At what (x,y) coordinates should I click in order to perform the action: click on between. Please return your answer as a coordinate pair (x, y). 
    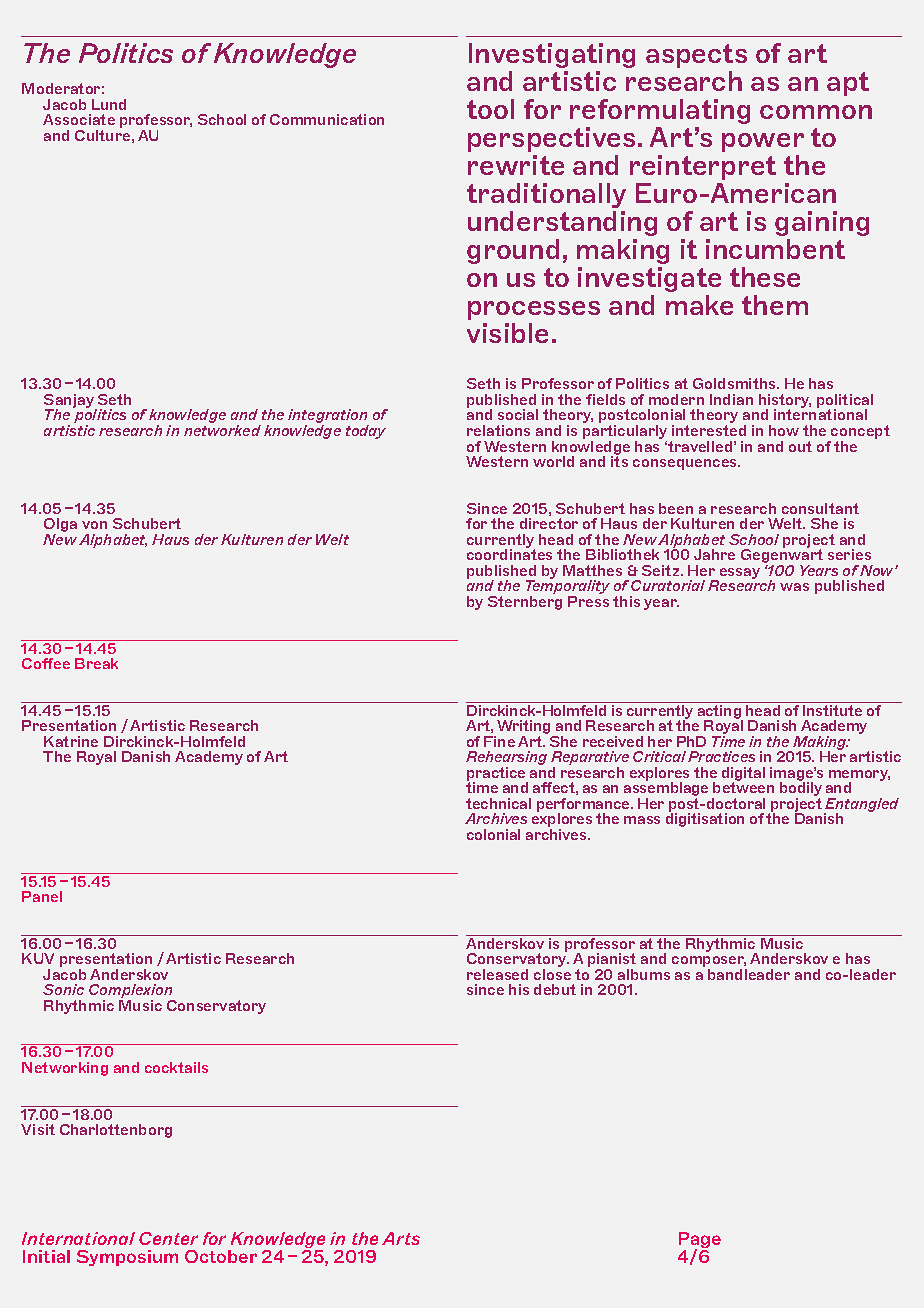
    Looking at the image, I should click on (743, 786).
